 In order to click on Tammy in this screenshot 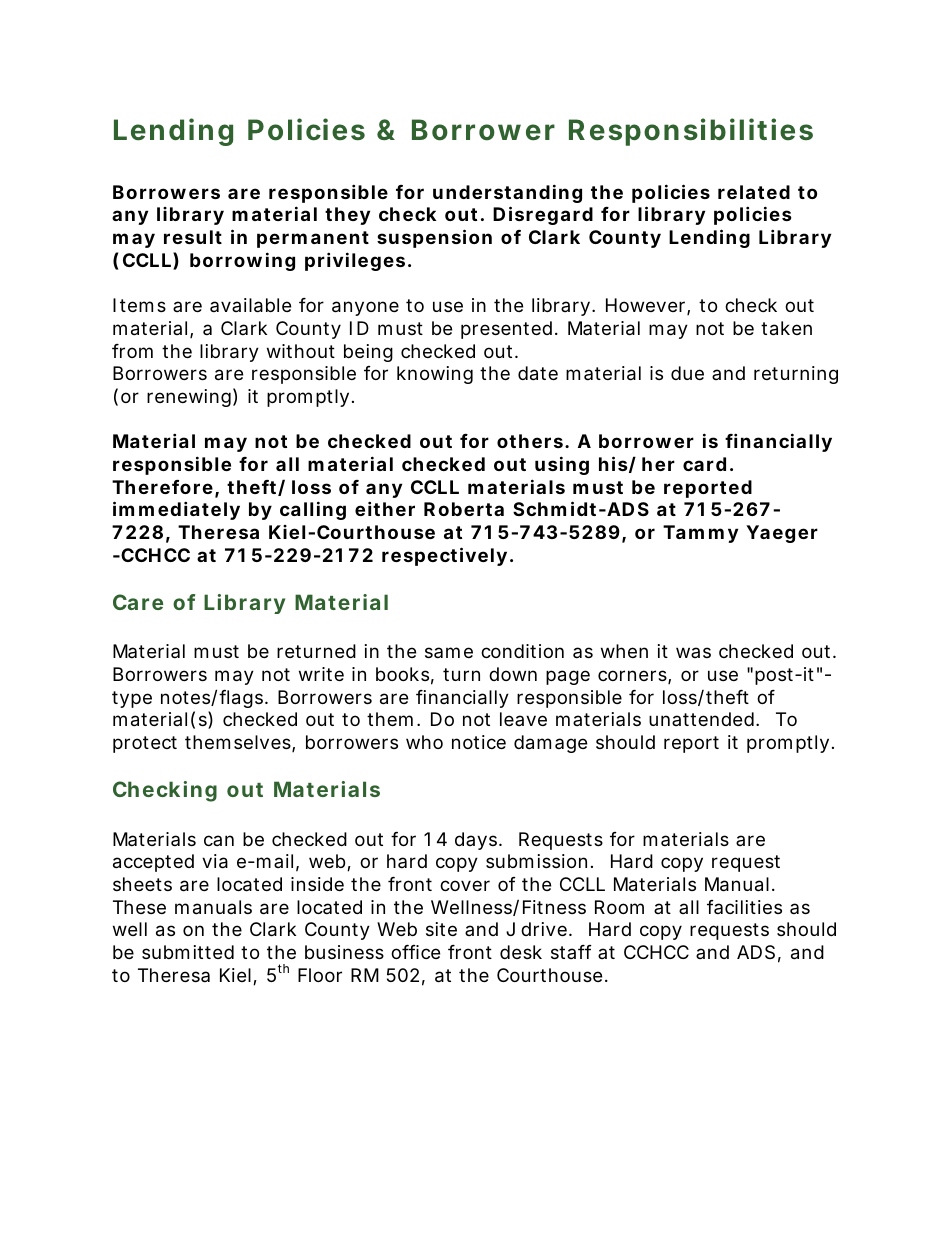, I will do `click(700, 534)`.
